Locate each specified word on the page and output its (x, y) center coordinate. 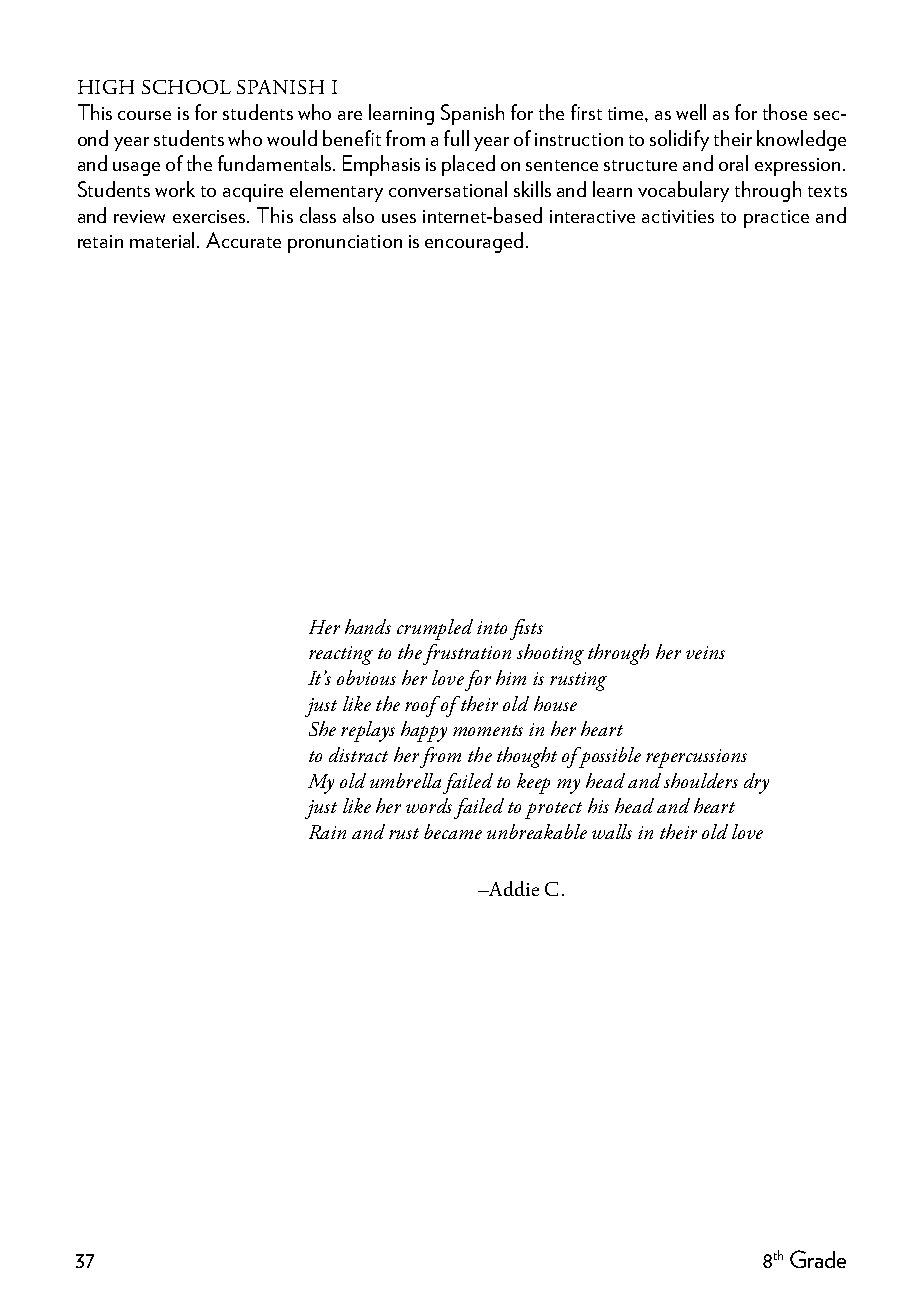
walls (612, 831)
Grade (818, 1259)
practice (776, 219)
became (453, 831)
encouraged (474, 242)
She (322, 728)
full (456, 138)
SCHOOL (186, 87)
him (511, 677)
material (164, 240)
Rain (327, 832)
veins (705, 652)
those (785, 112)
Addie (512, 888)
